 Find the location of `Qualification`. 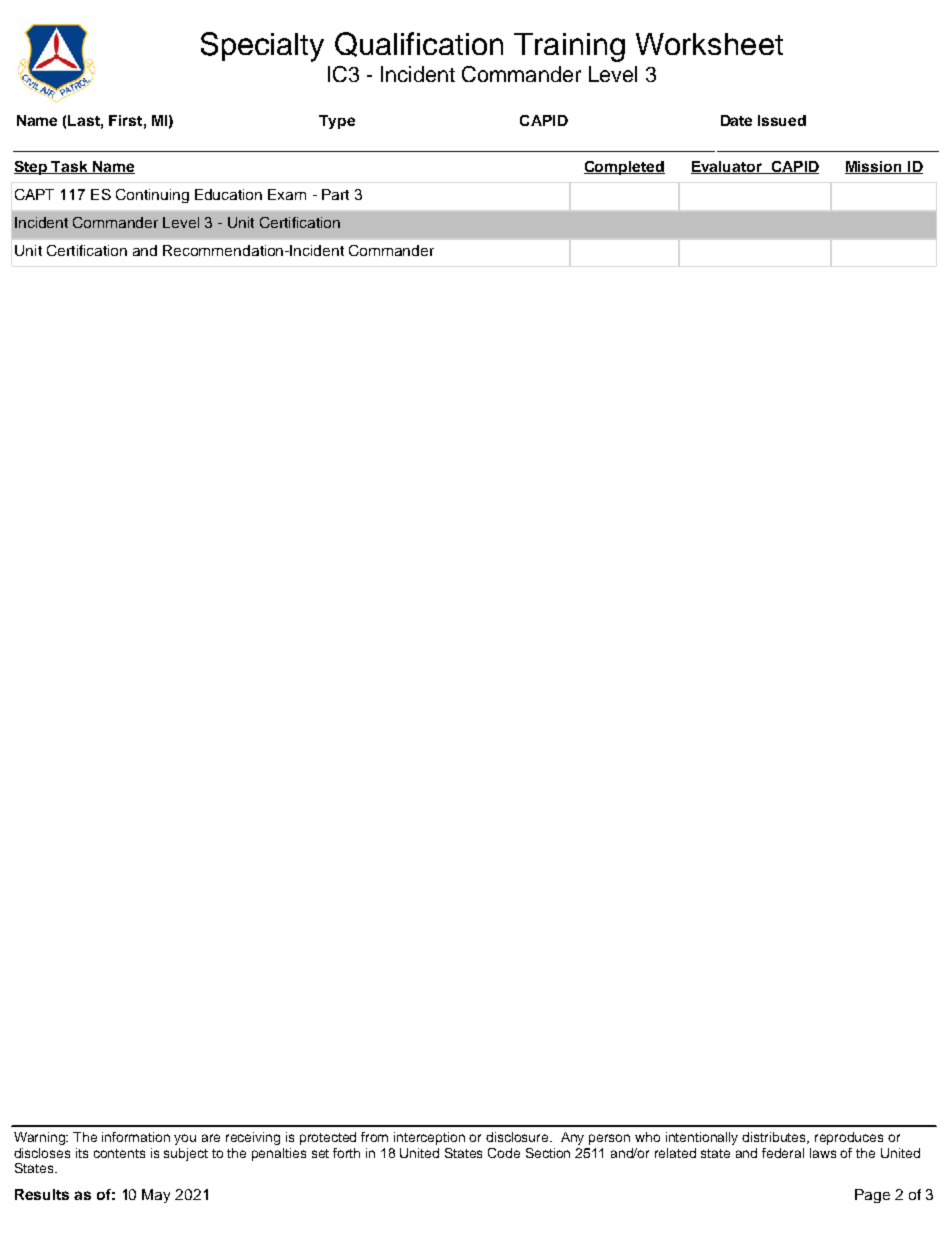

Qualification is located at coordinates (419, 44).
